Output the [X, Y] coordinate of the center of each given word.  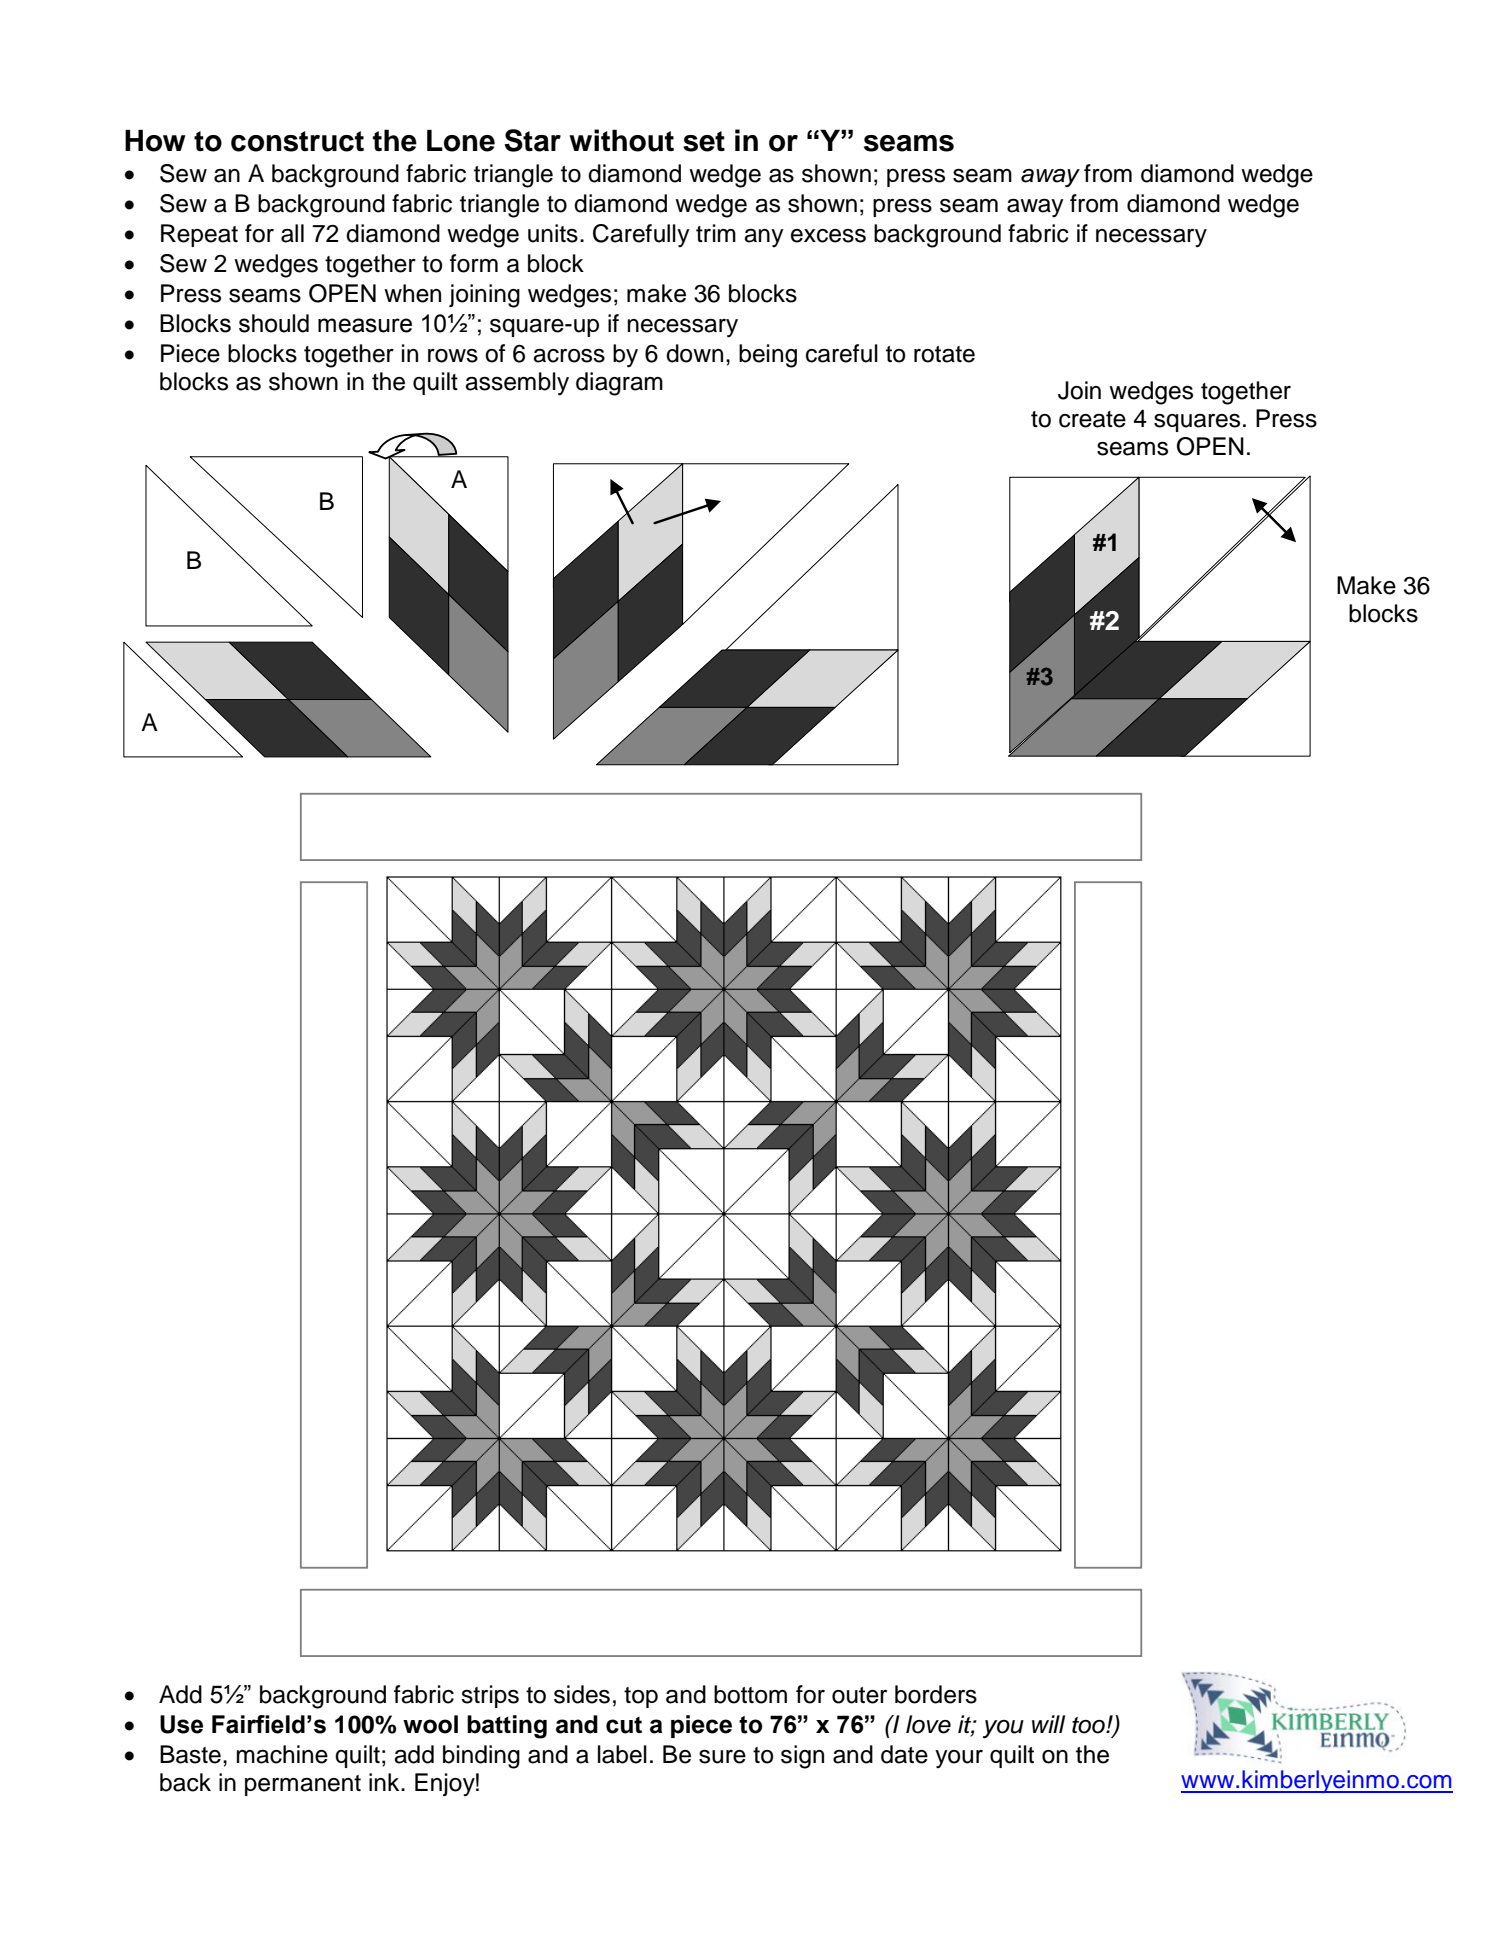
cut [624, 1725]
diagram [619, 384]
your [959, 1759]
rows [453, 356]
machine [282, 1754]
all [292, 233]
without [621, 140]
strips [490, 1696]
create [1092, 419]
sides [582, 1694]
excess [828, 236]
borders [936, 1694]
